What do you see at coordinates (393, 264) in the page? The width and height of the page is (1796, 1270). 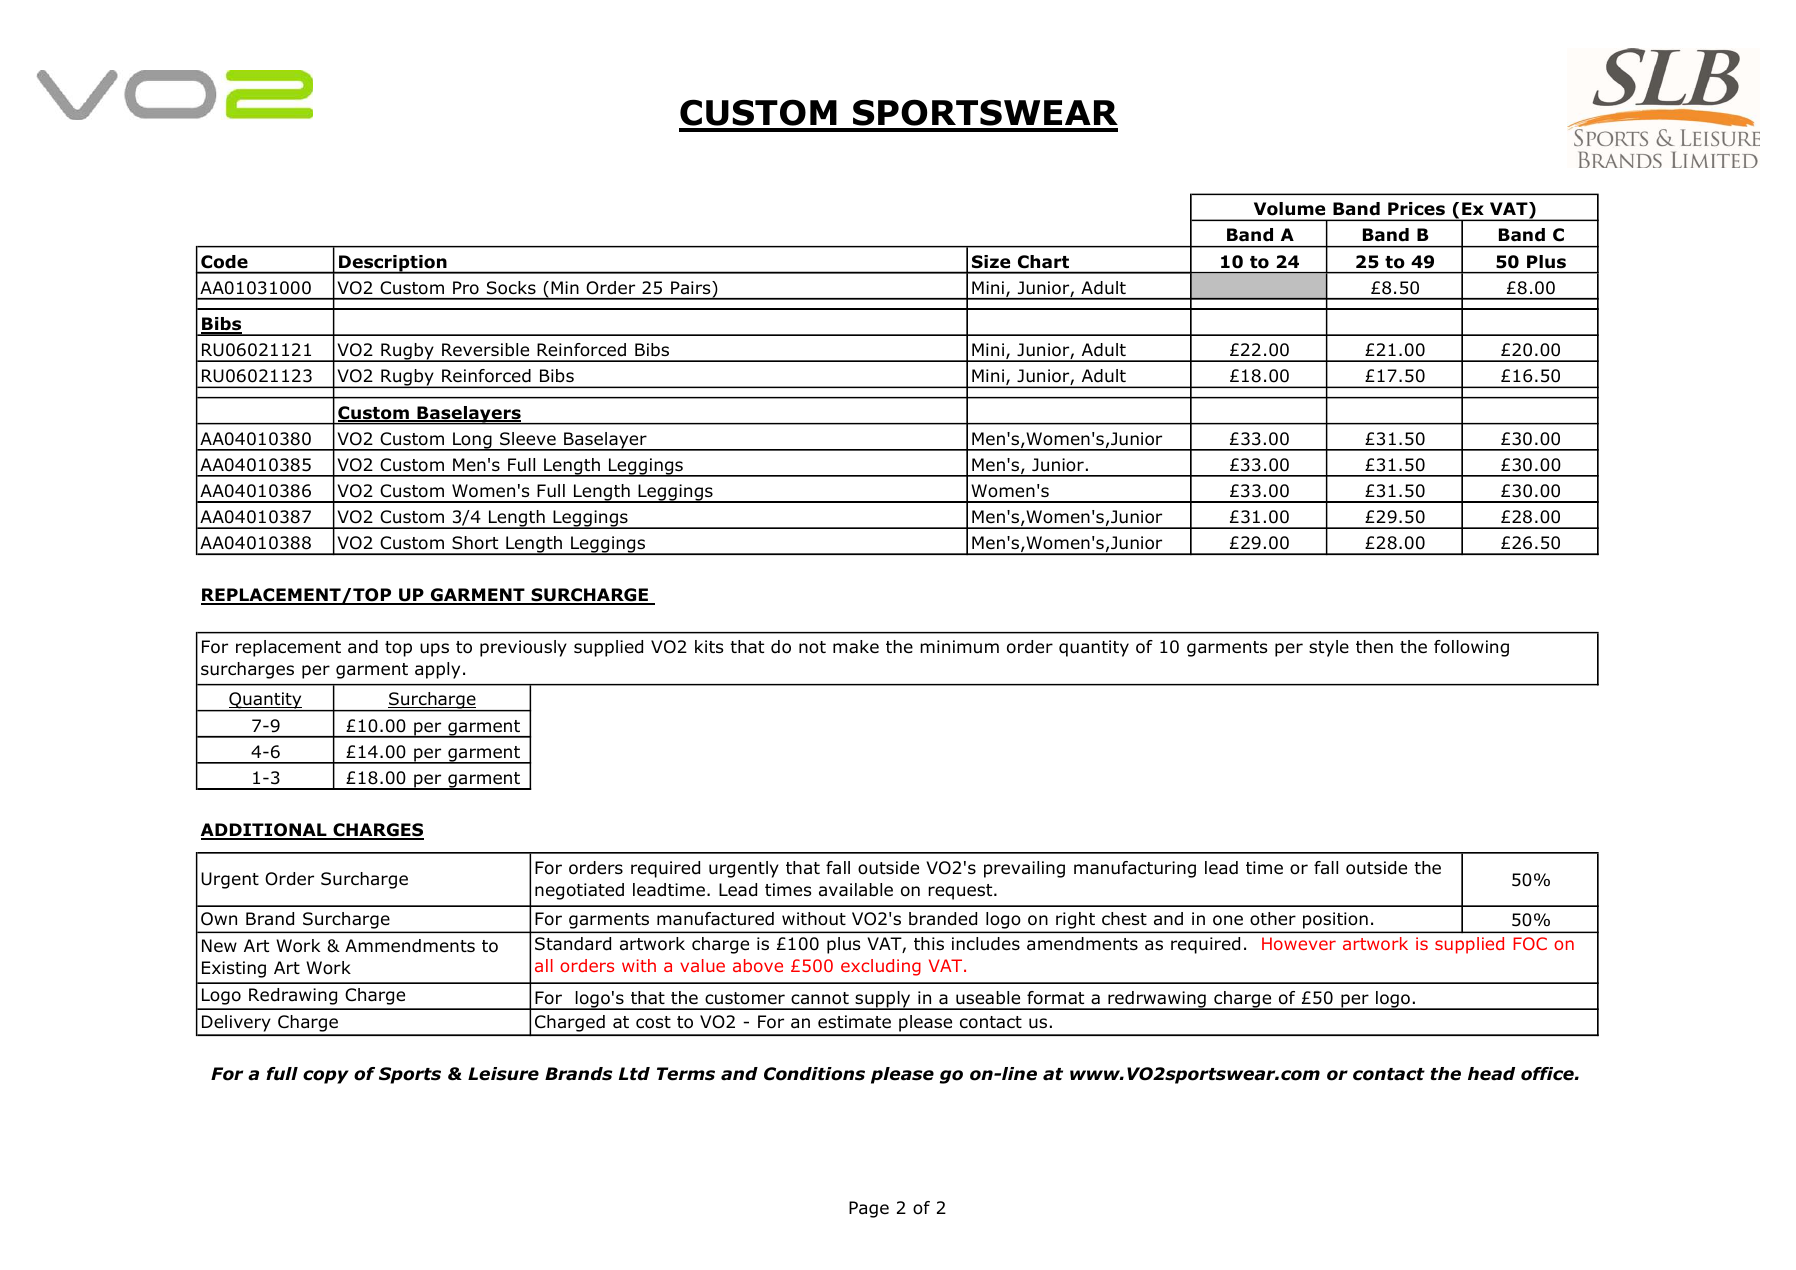 I see `Description` at bounding box center [393, 264].
